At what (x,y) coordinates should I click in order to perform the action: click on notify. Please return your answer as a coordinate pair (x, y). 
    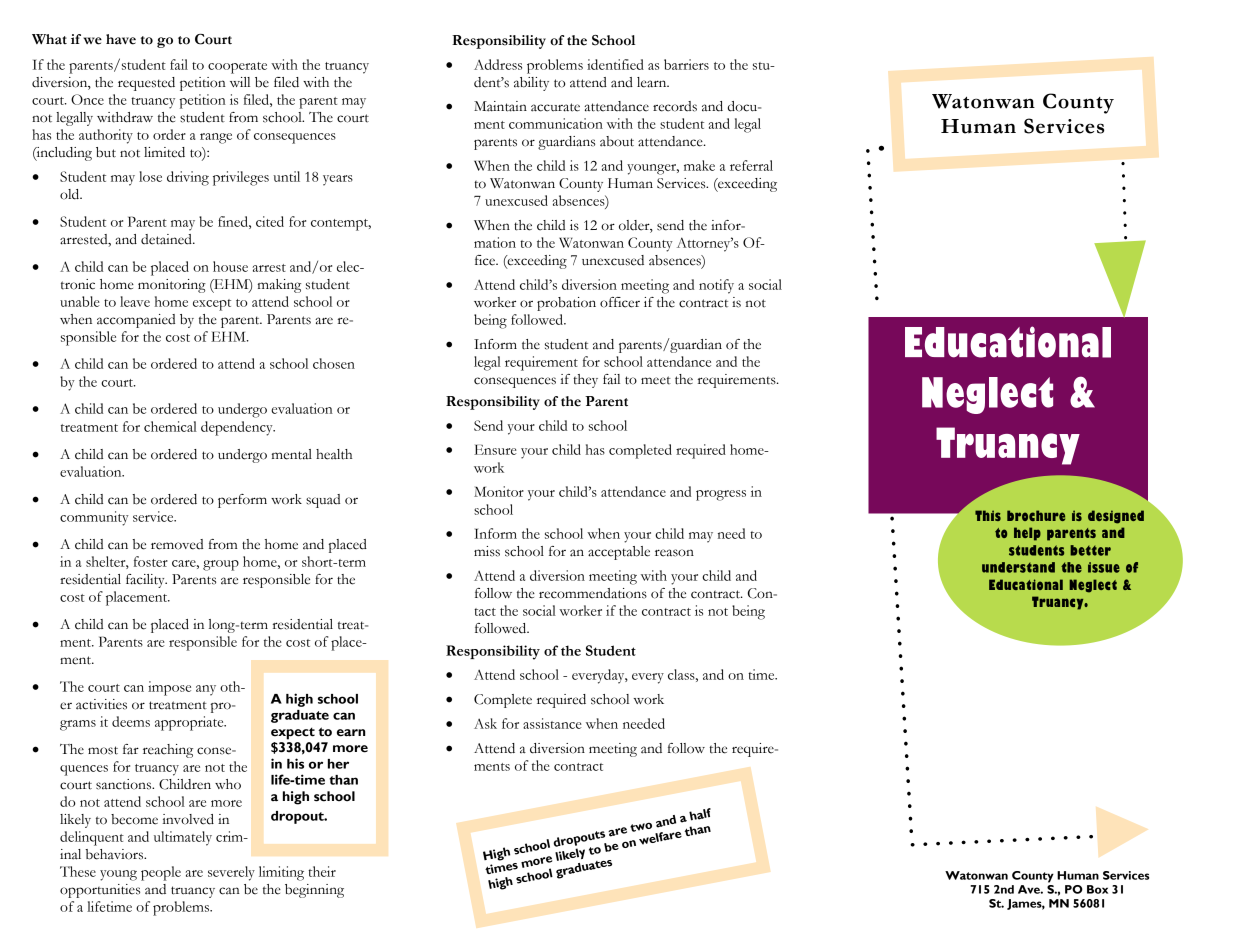
    Looking at the image, I should click on (716, 286).
